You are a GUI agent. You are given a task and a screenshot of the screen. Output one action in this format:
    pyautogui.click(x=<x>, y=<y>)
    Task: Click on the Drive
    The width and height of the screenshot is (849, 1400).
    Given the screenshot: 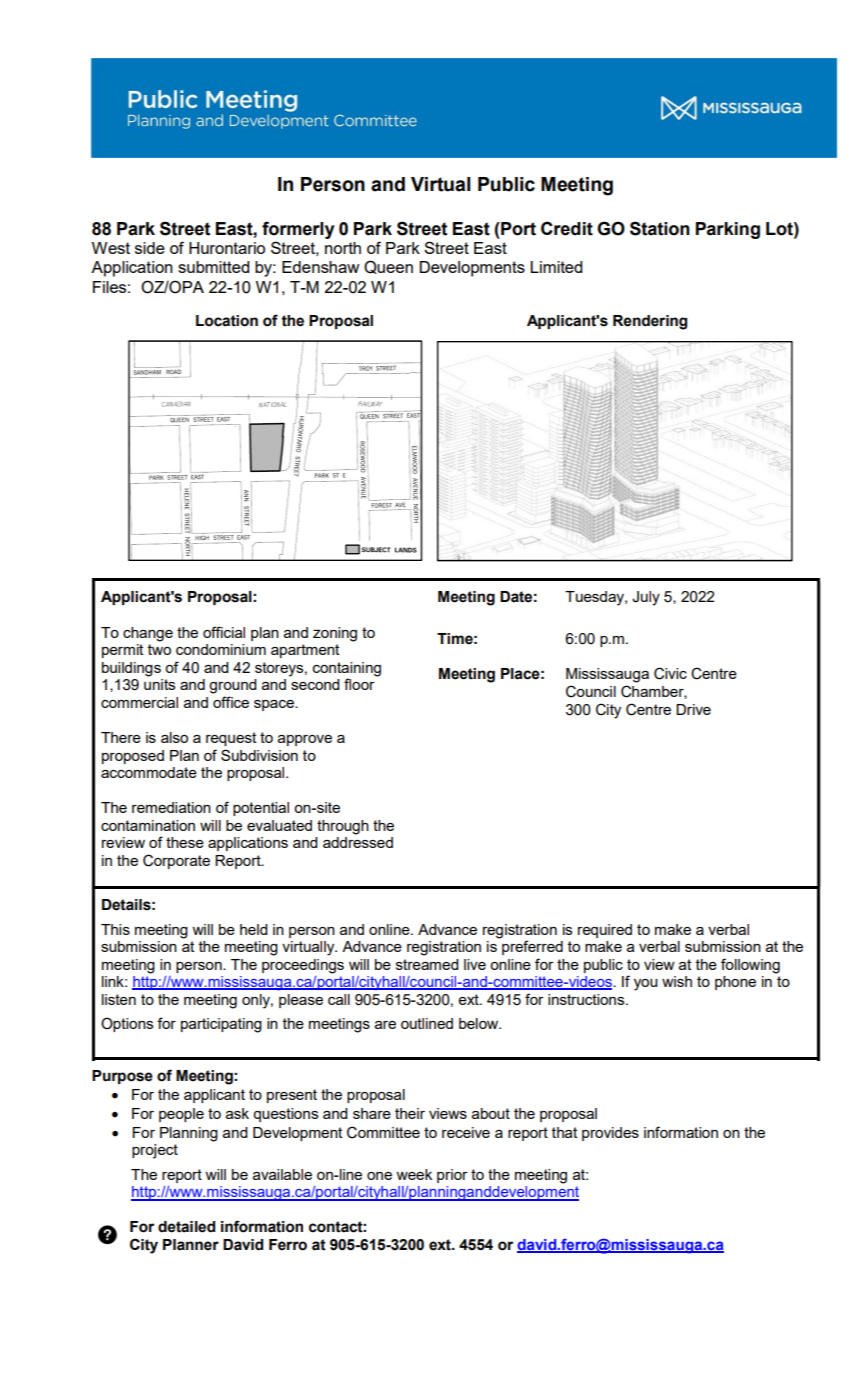 What is the action you would take?
    pyautogui.click(x=693, y=709)
